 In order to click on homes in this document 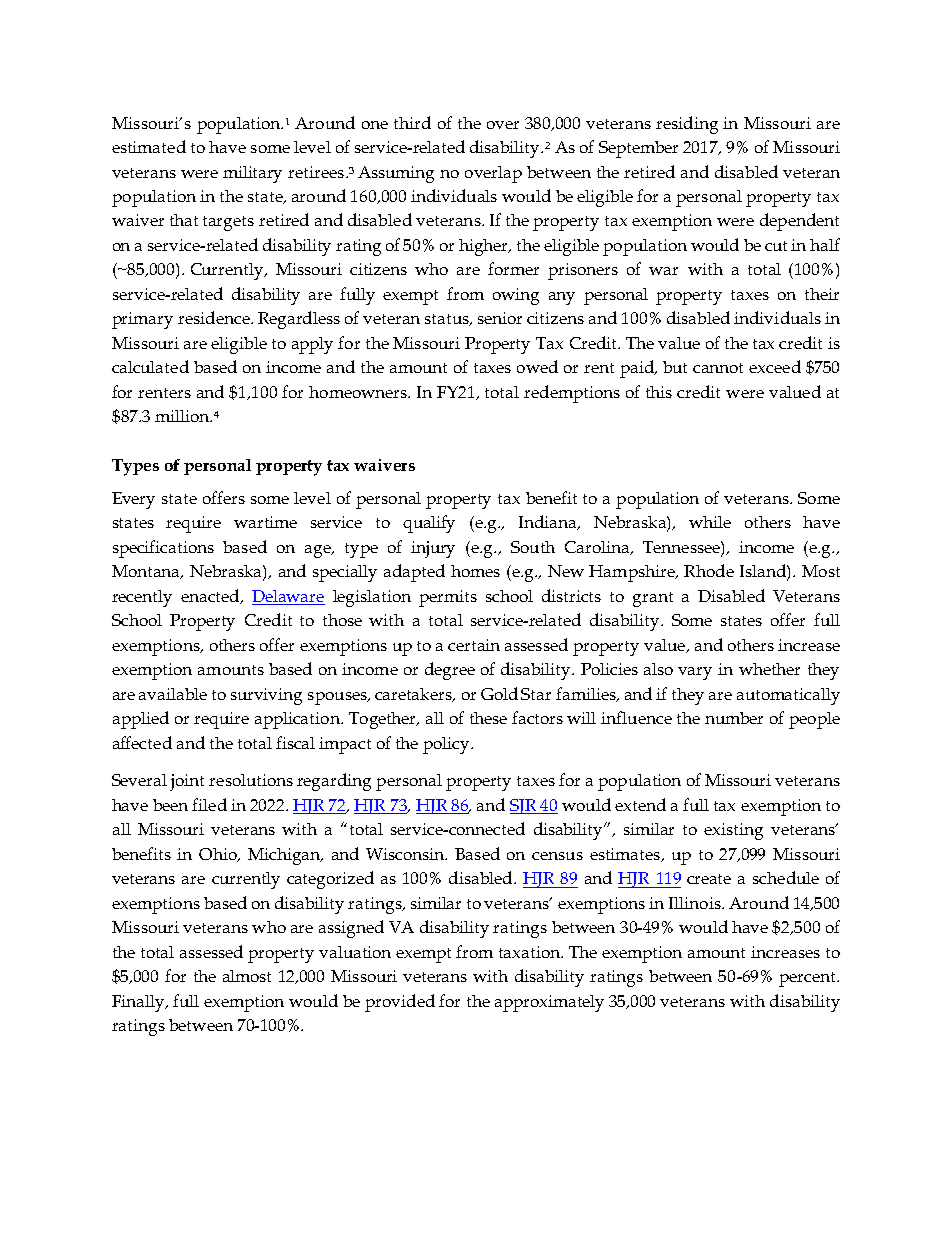, I will do `click(475, 571)`.
